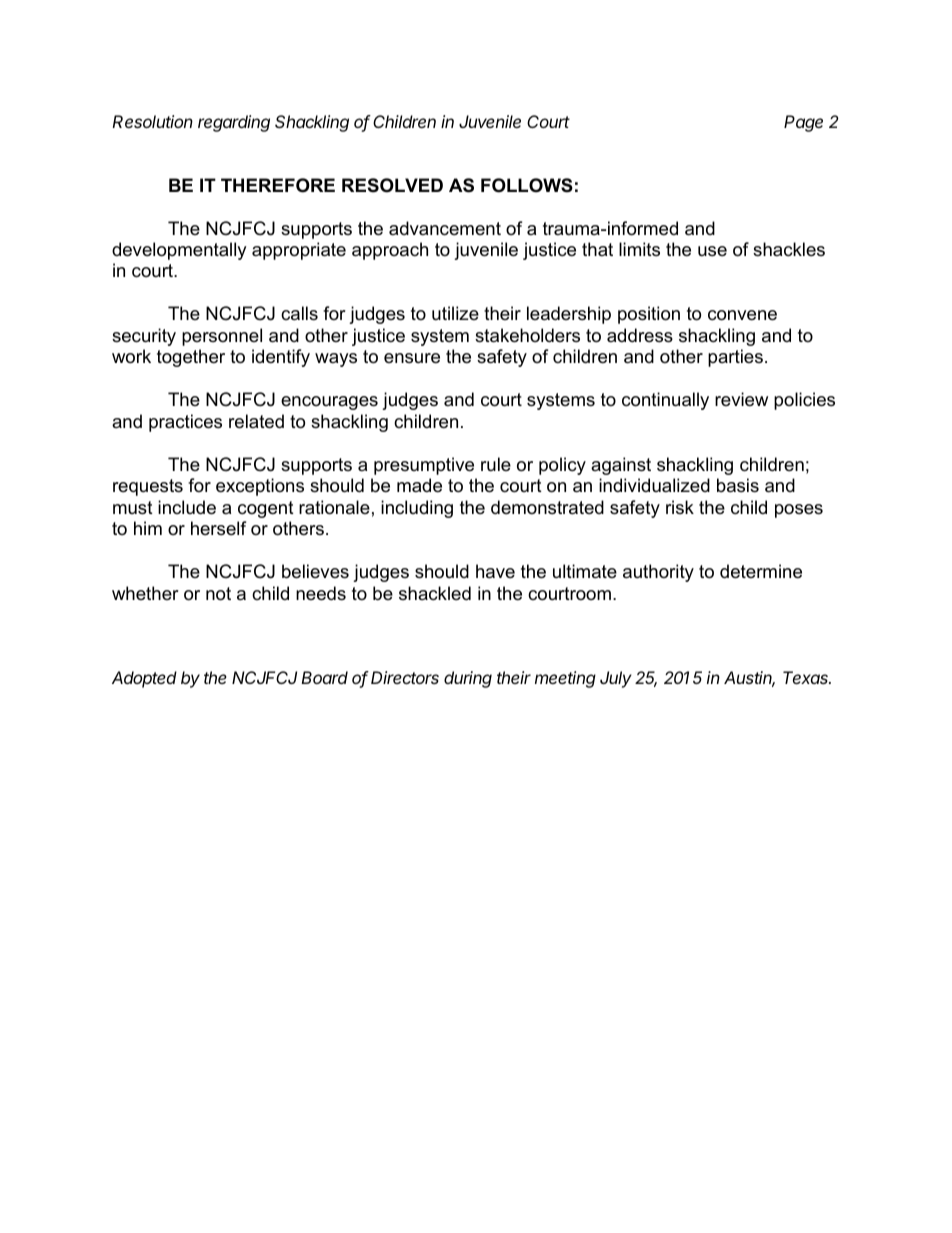  Describe the element at coordinates (185, 423) in the page. I see `practices` at that location.
